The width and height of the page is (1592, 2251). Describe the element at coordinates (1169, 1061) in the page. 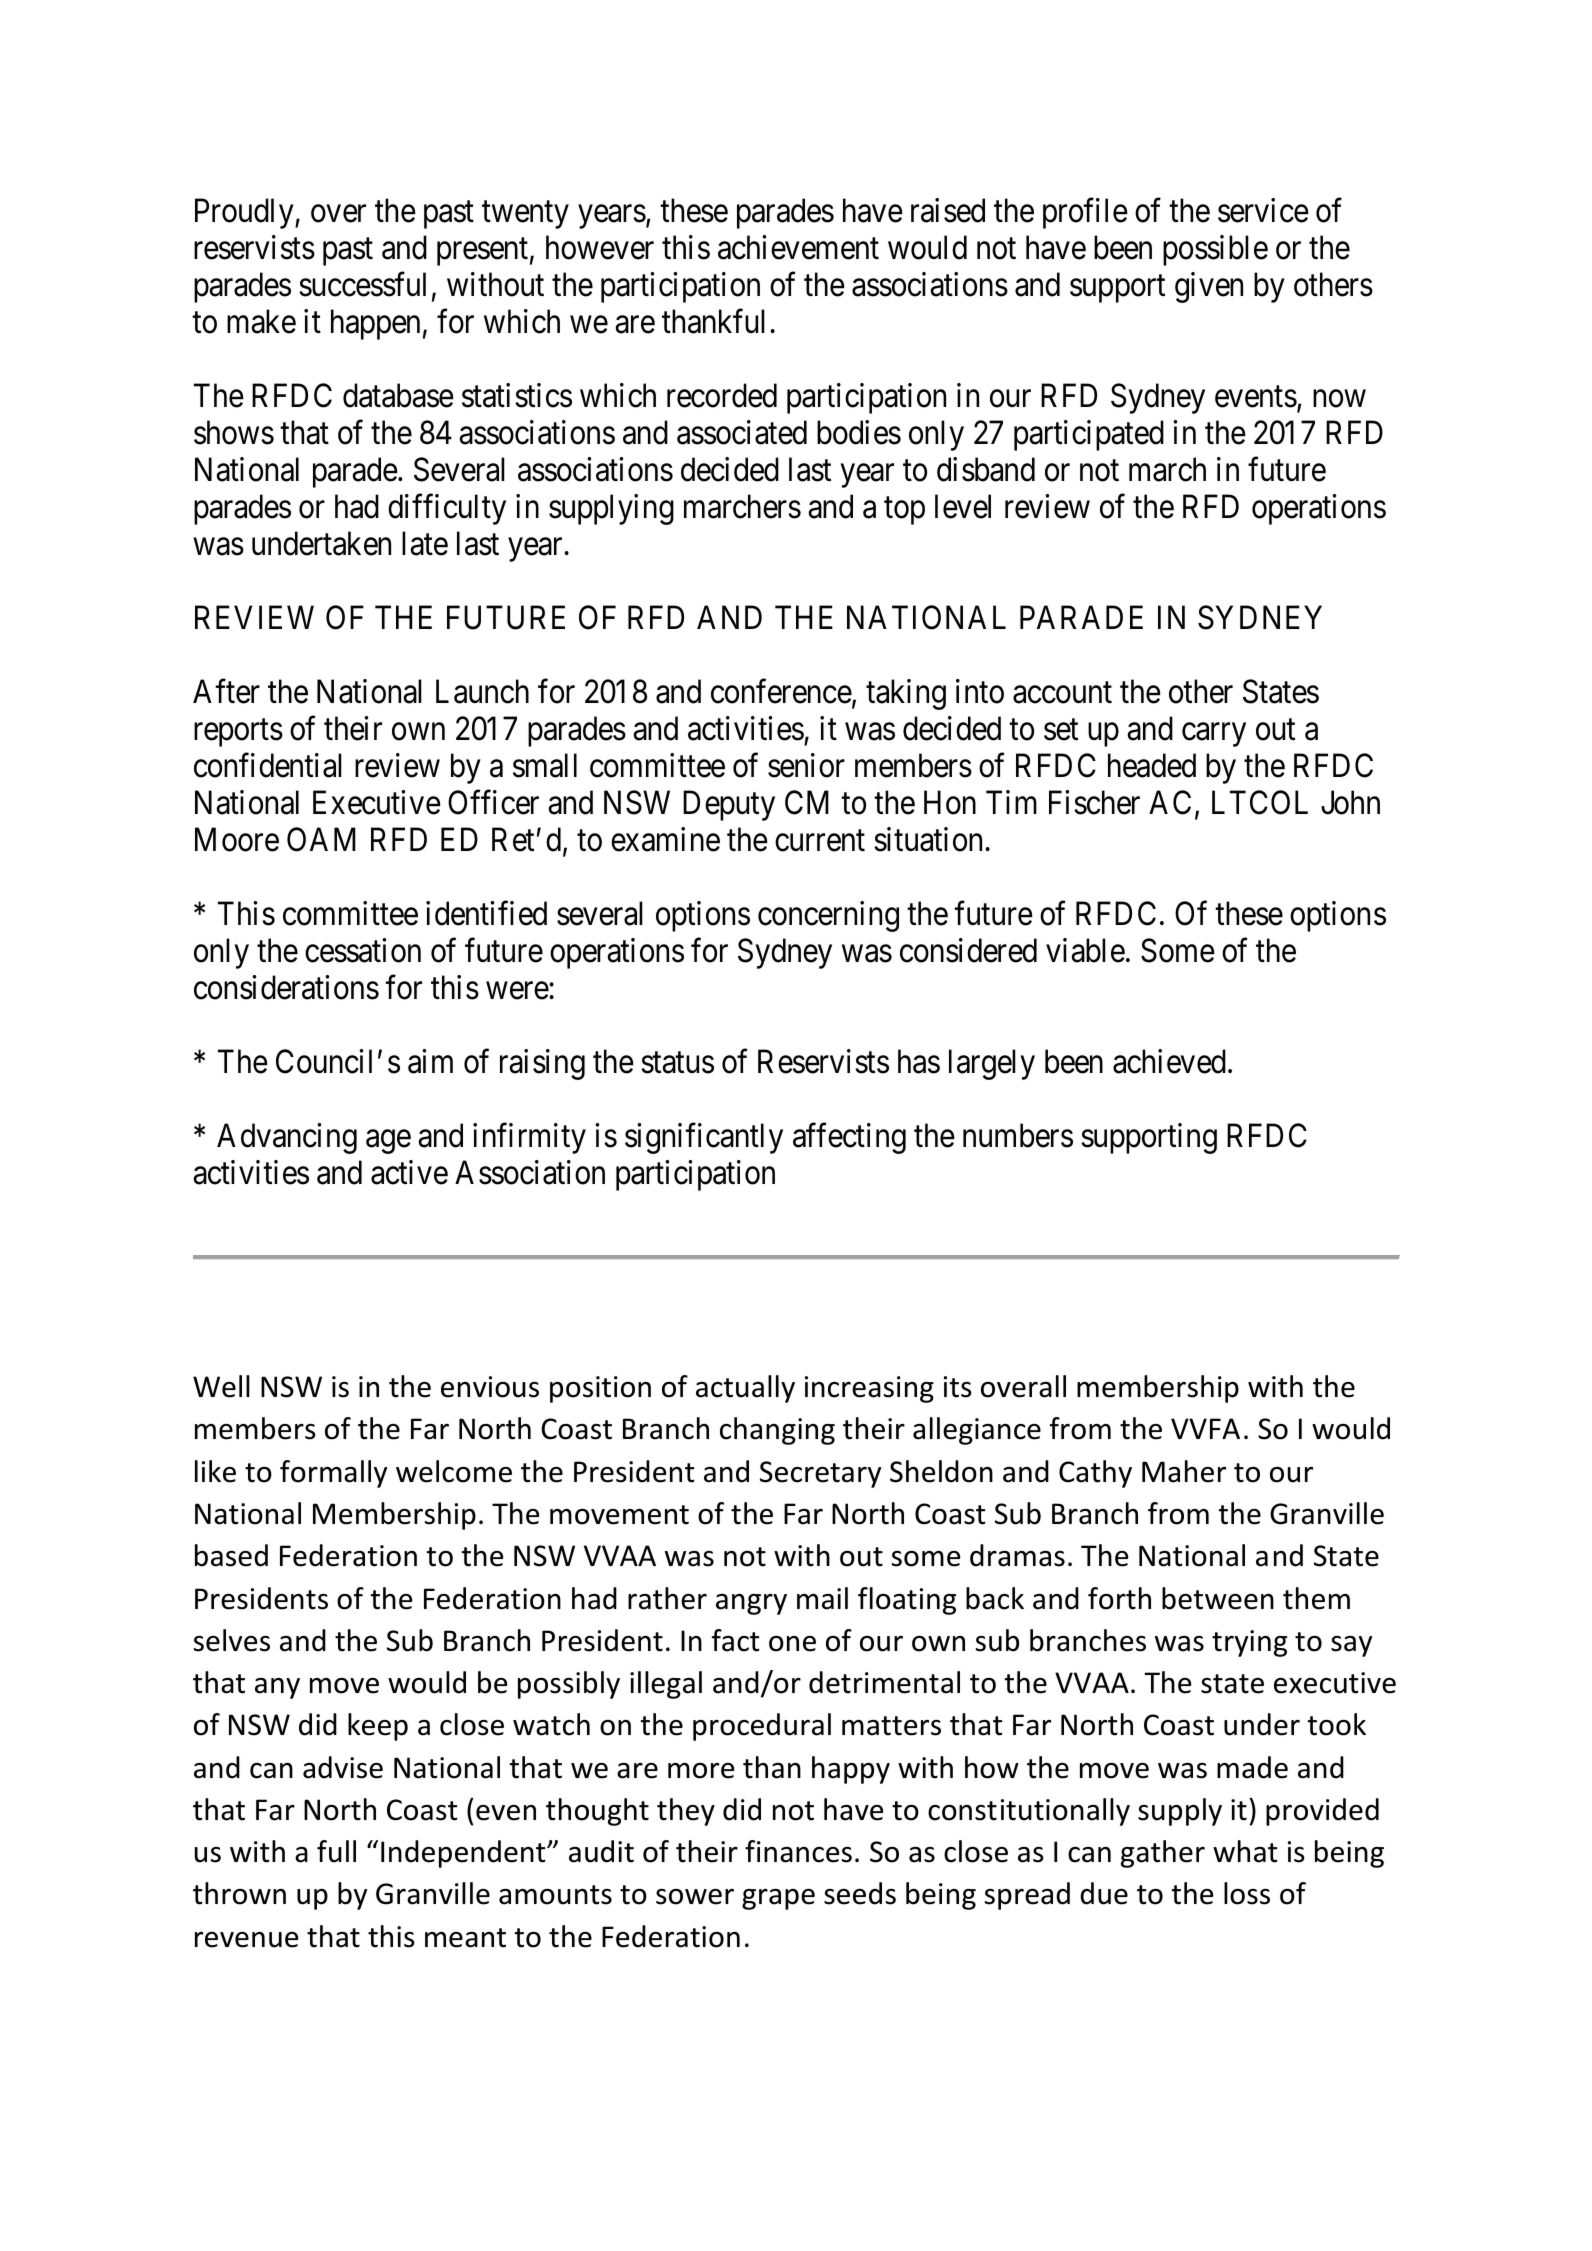

I see `achieved` at that location.
